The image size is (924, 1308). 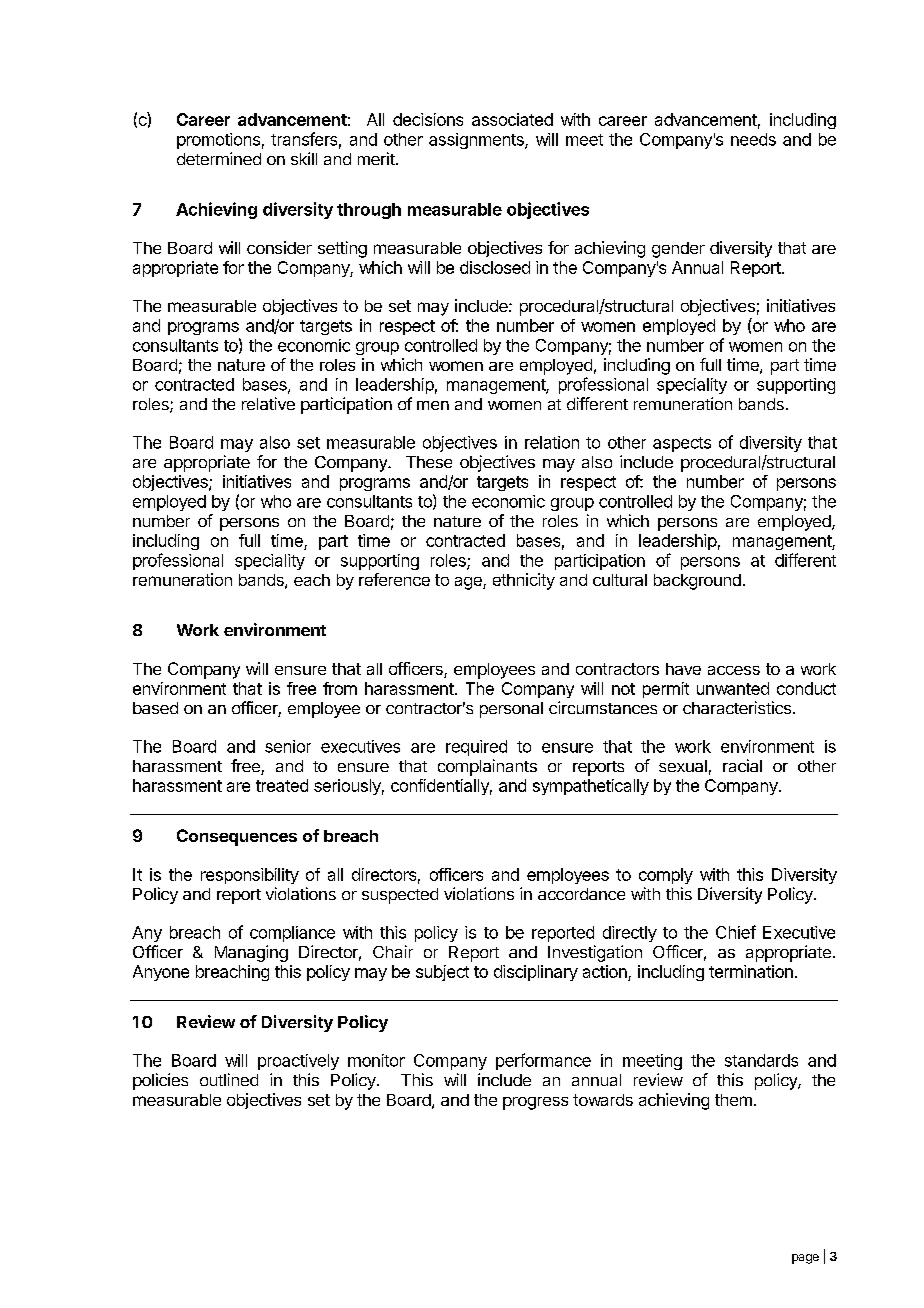 What do you see at coordinates (268, 403) in the screenshot?
I see `relative` at bounding box center [268, 403].
